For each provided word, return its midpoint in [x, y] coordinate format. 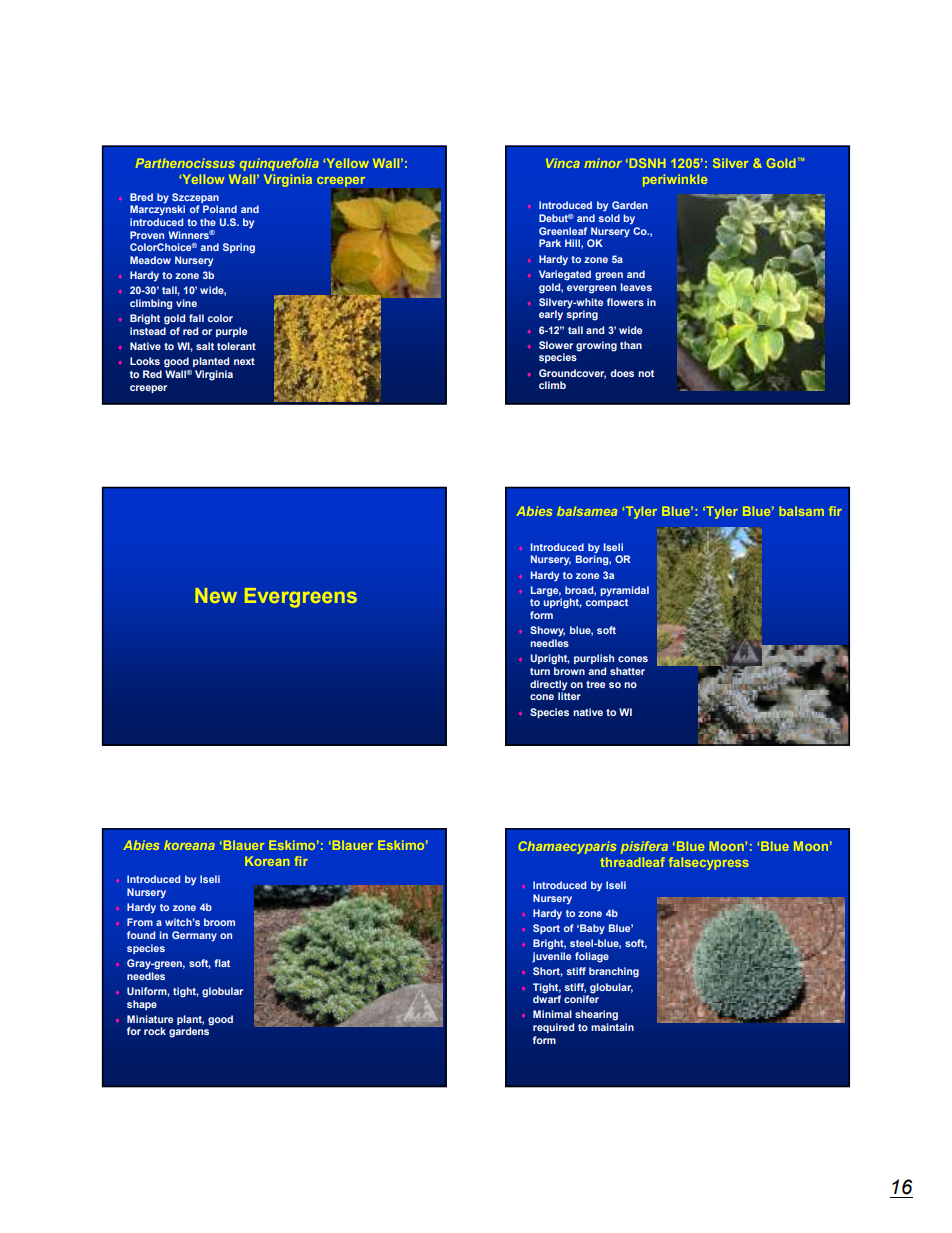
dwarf [547, 998]
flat [222, 963]
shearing [596, 1015]
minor [603, 163]
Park [550, 243]
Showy [547, 631]
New [216, 595]
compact [607, 603]
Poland [220, 209]
